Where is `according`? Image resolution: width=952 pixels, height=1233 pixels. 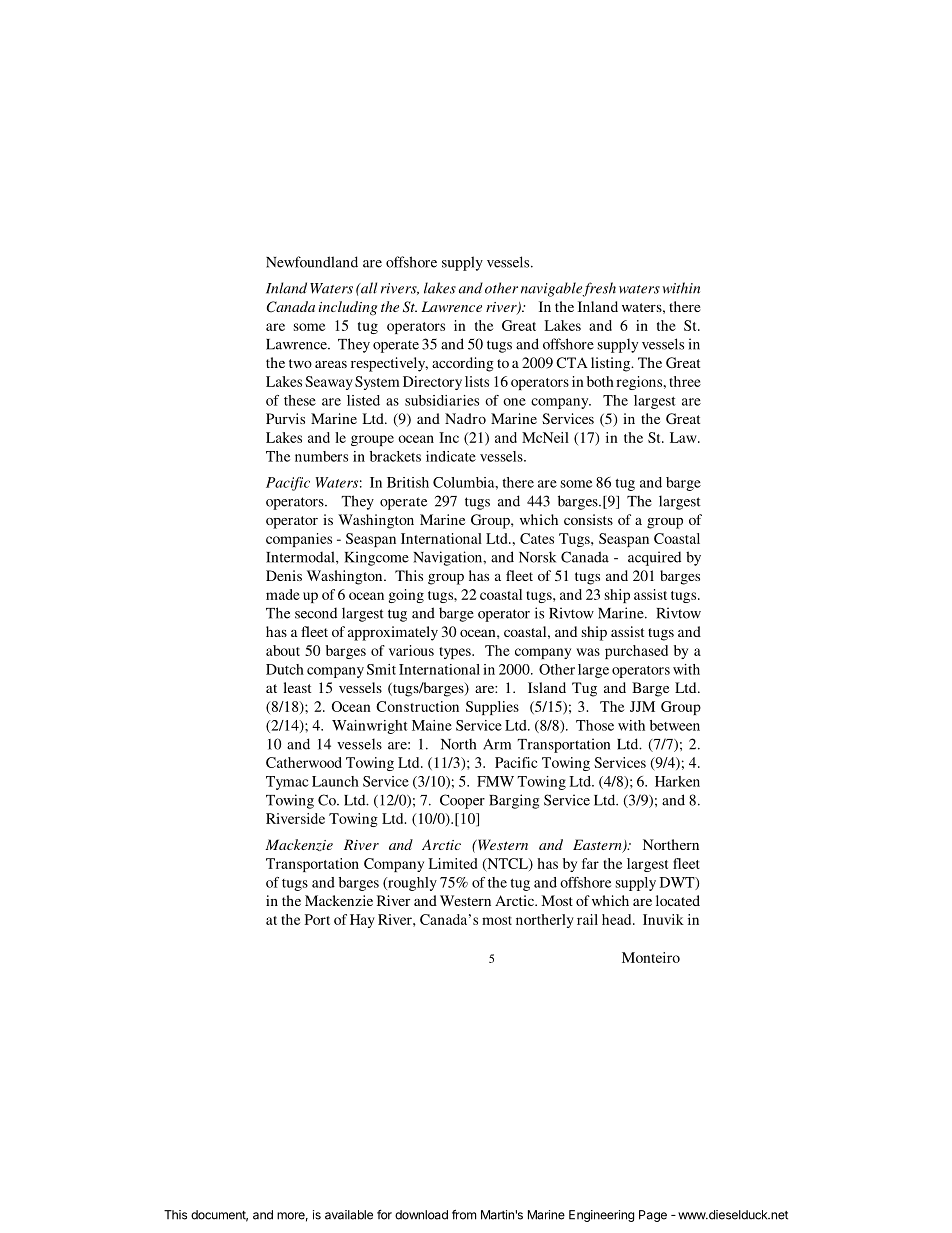
according is located at coordinates (463, 364).
